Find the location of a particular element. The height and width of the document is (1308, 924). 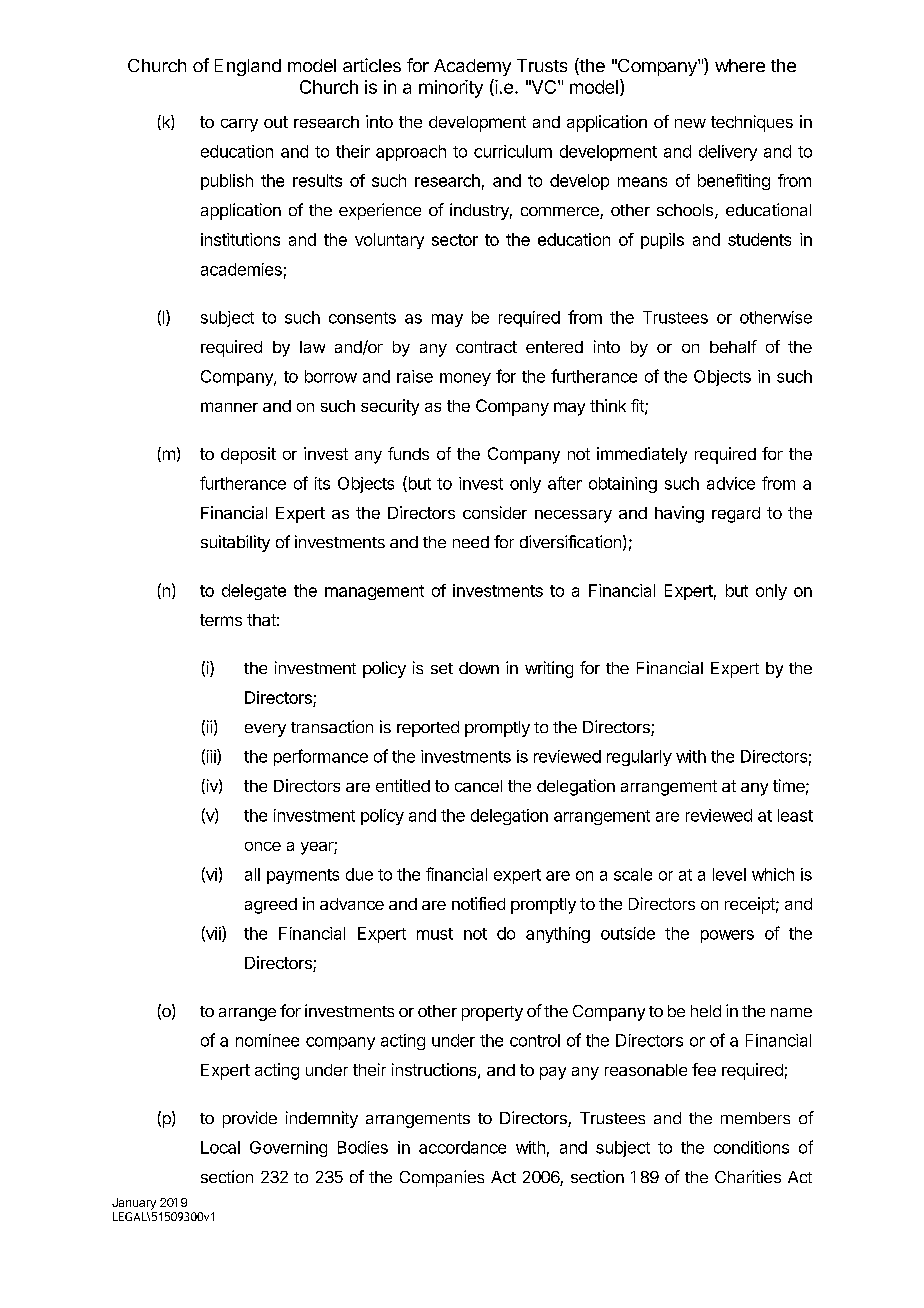

Local is located at coordinates (220, 1147).
